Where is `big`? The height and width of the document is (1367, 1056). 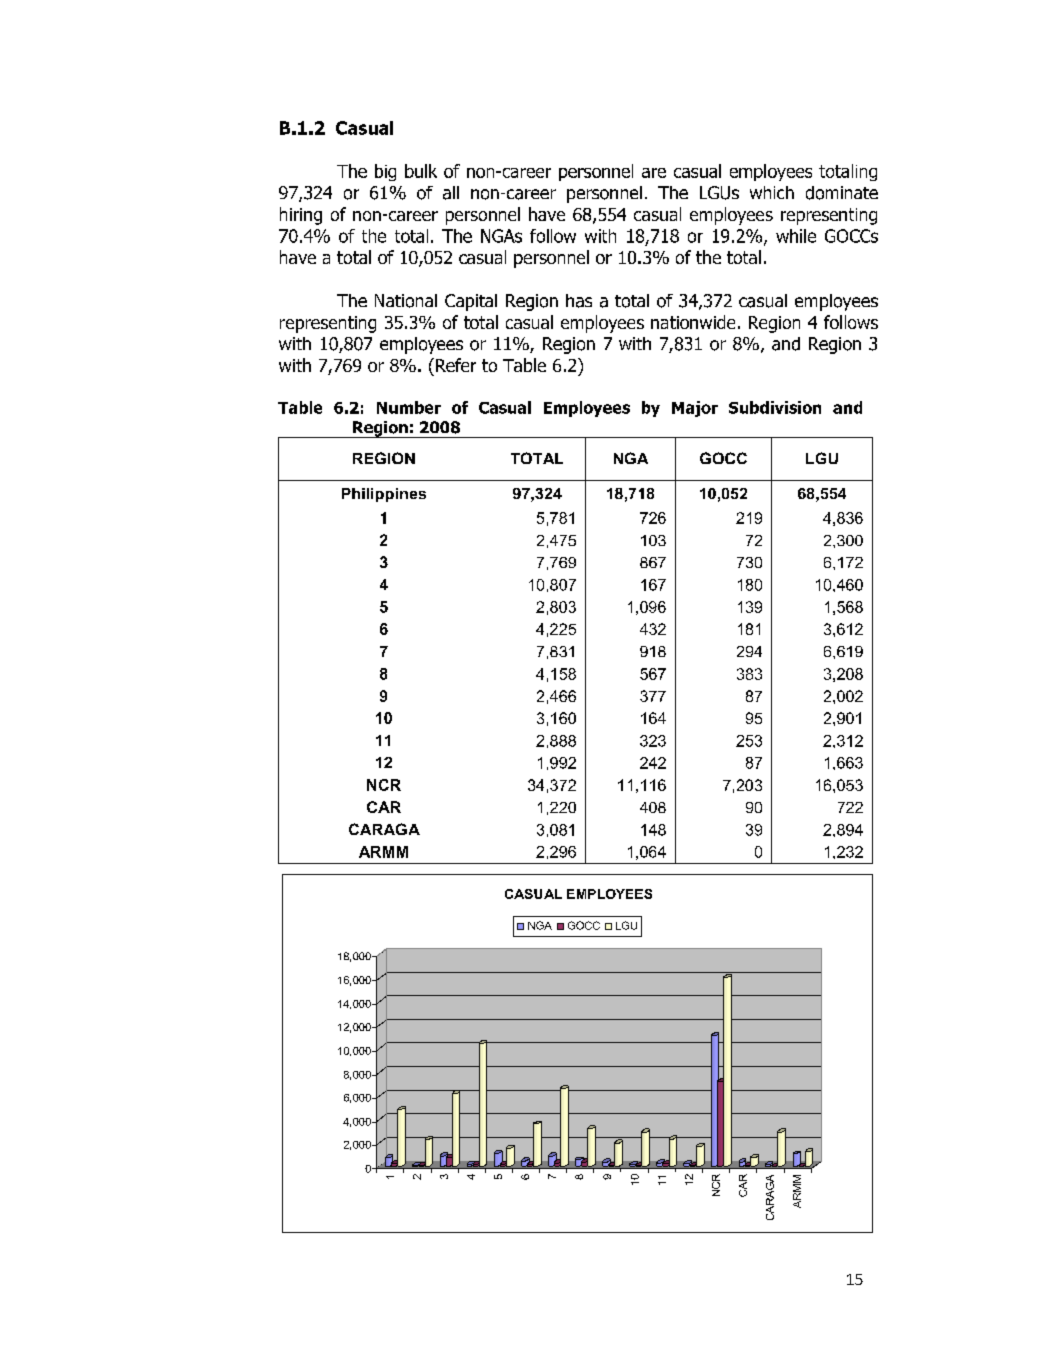 big is located at coordinates (385, 172).
